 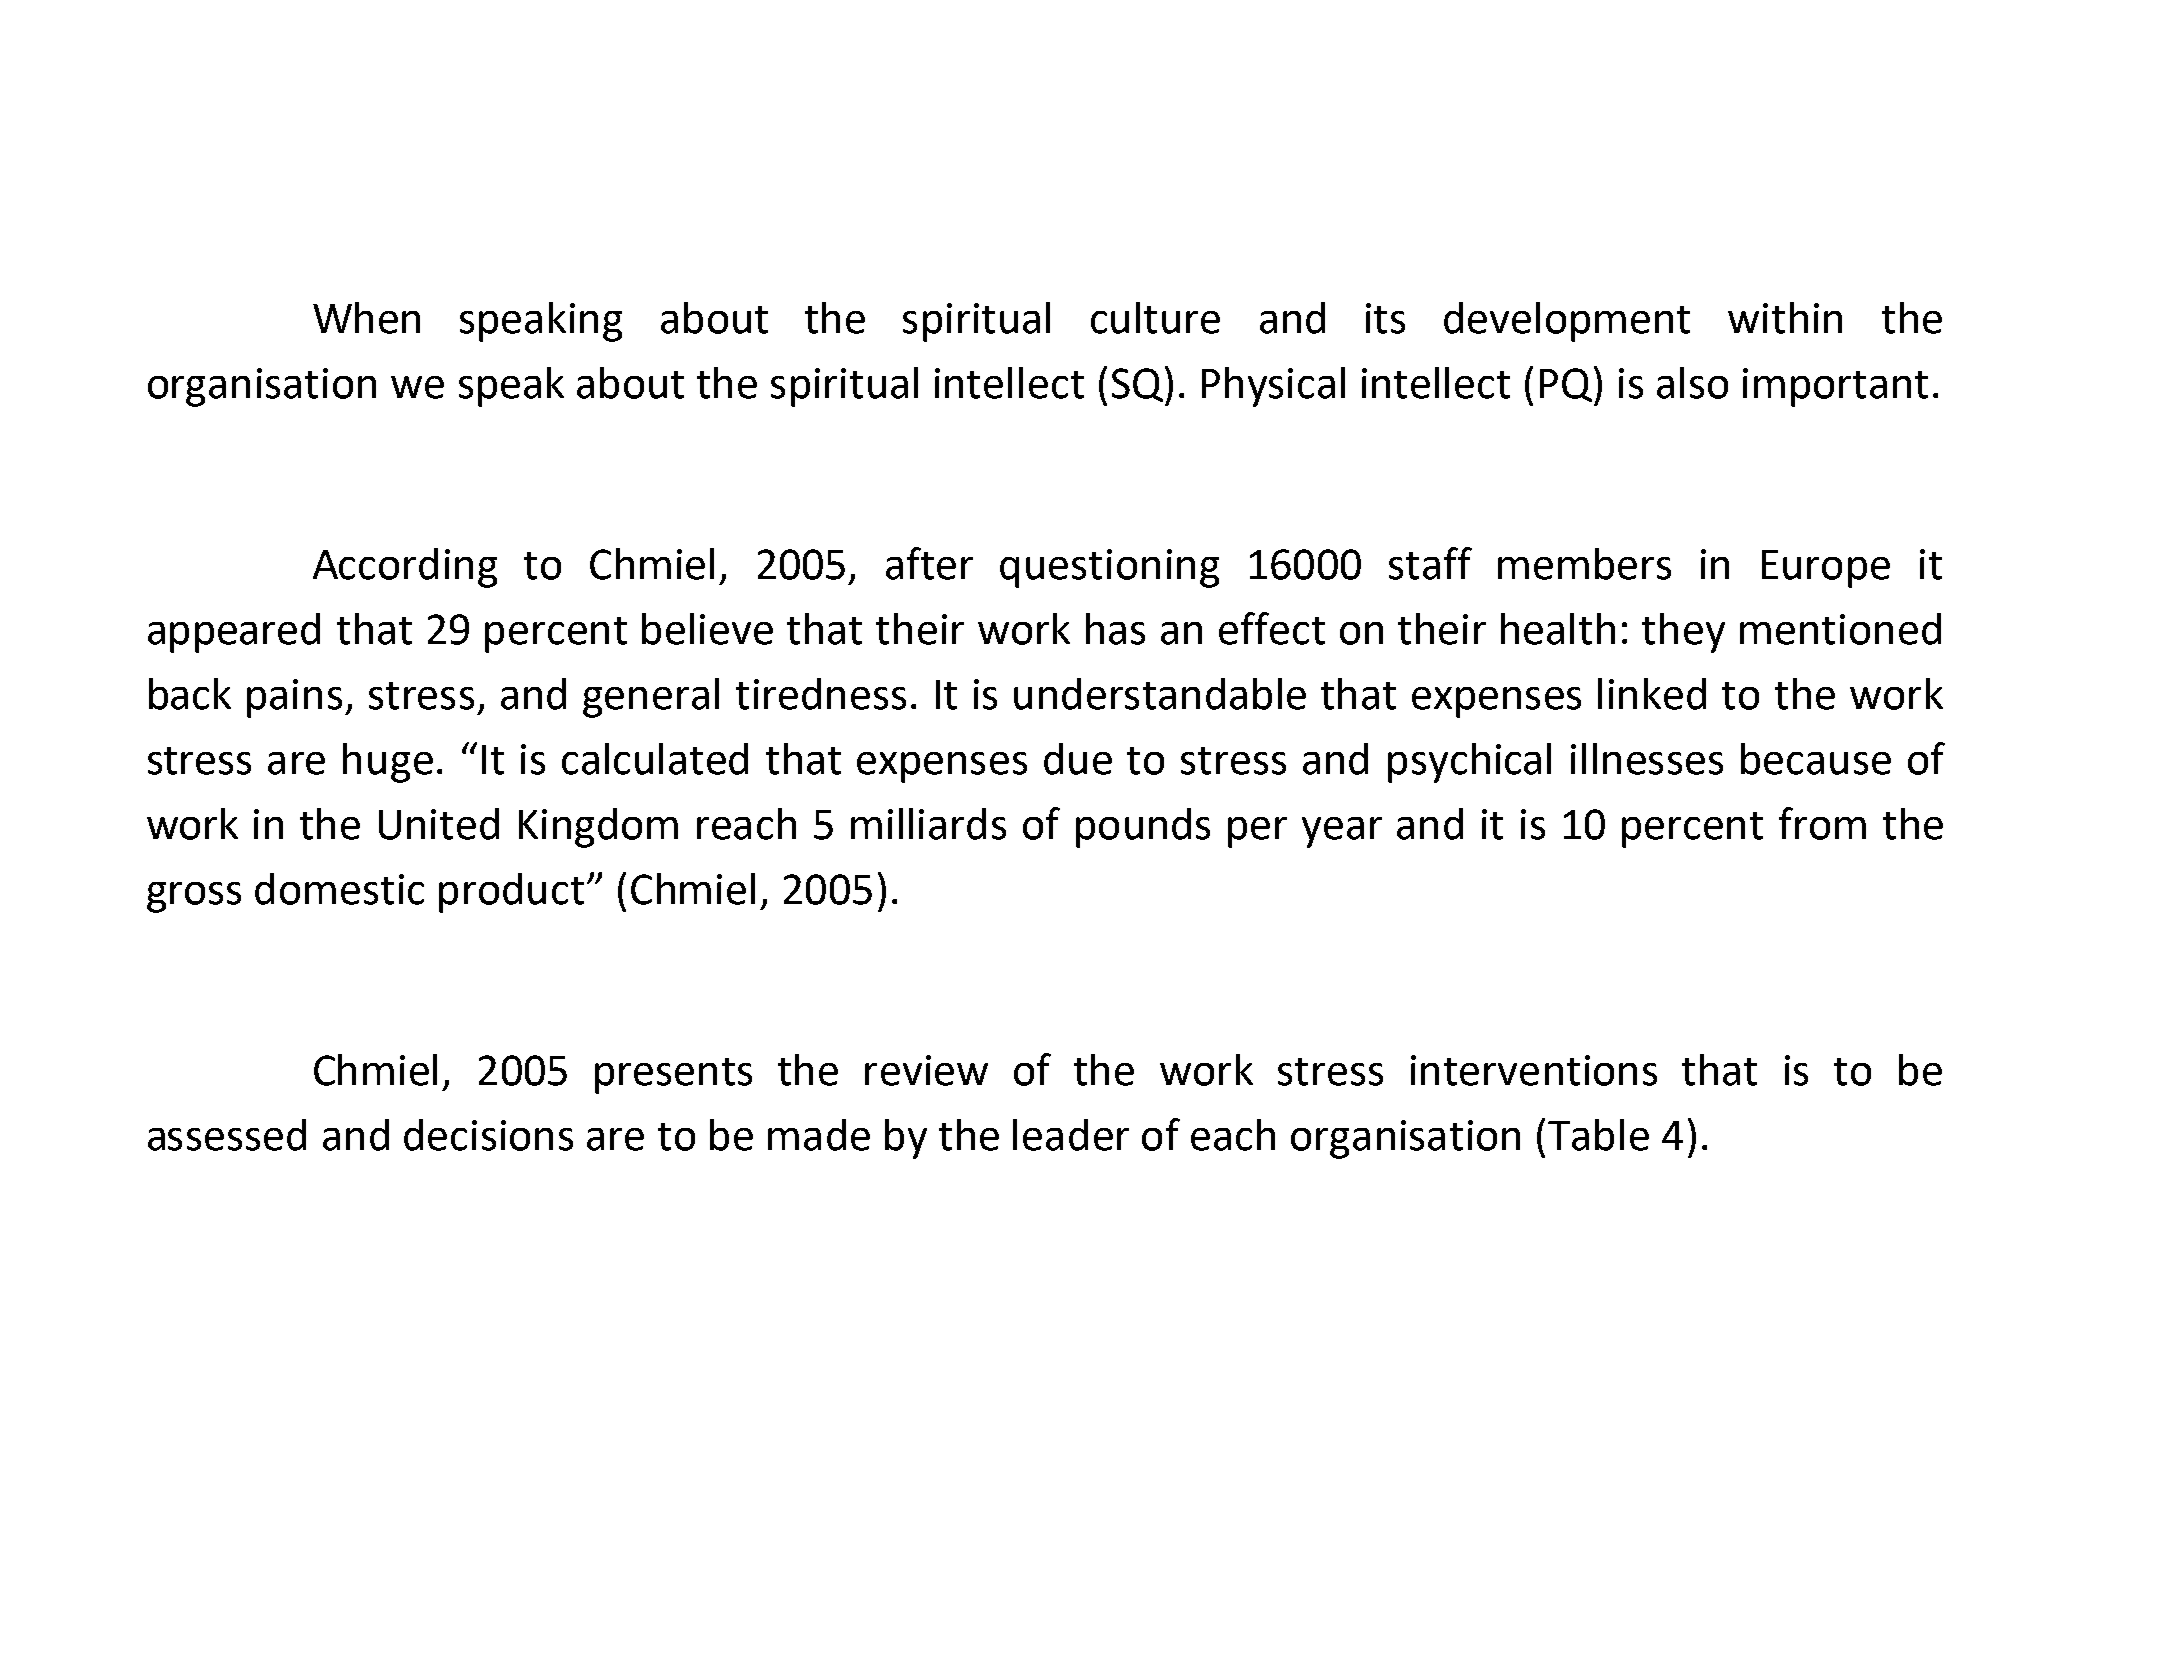 What do you see at coordinates (366, 318) in the document?
I see `When` at bounding box center [366, 318].
